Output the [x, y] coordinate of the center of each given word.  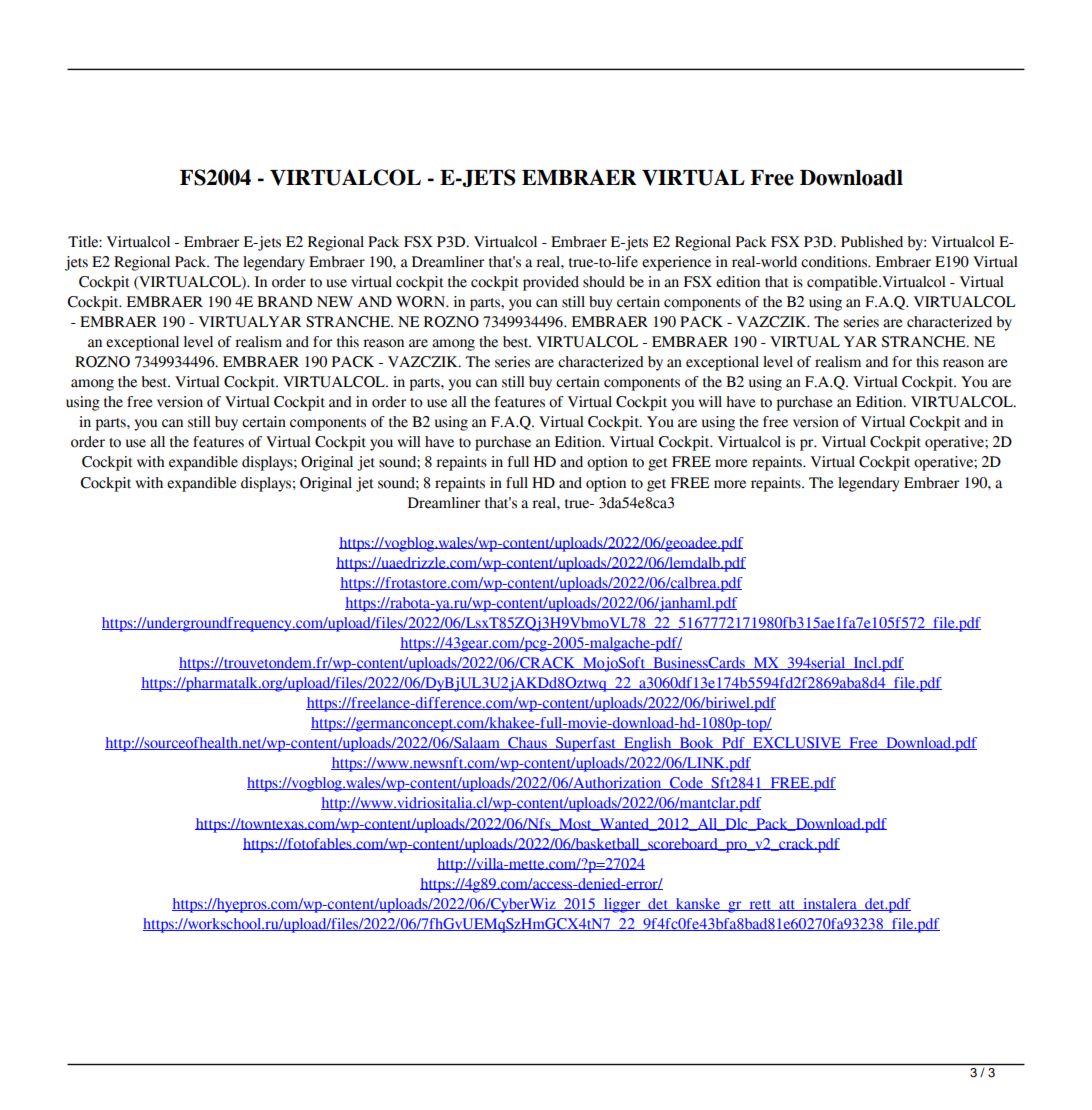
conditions [835, 262]
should [604, 282]
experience [676, 263]
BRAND [284, 301]
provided [551, 283]
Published [872, 242]
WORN [422, 302]
